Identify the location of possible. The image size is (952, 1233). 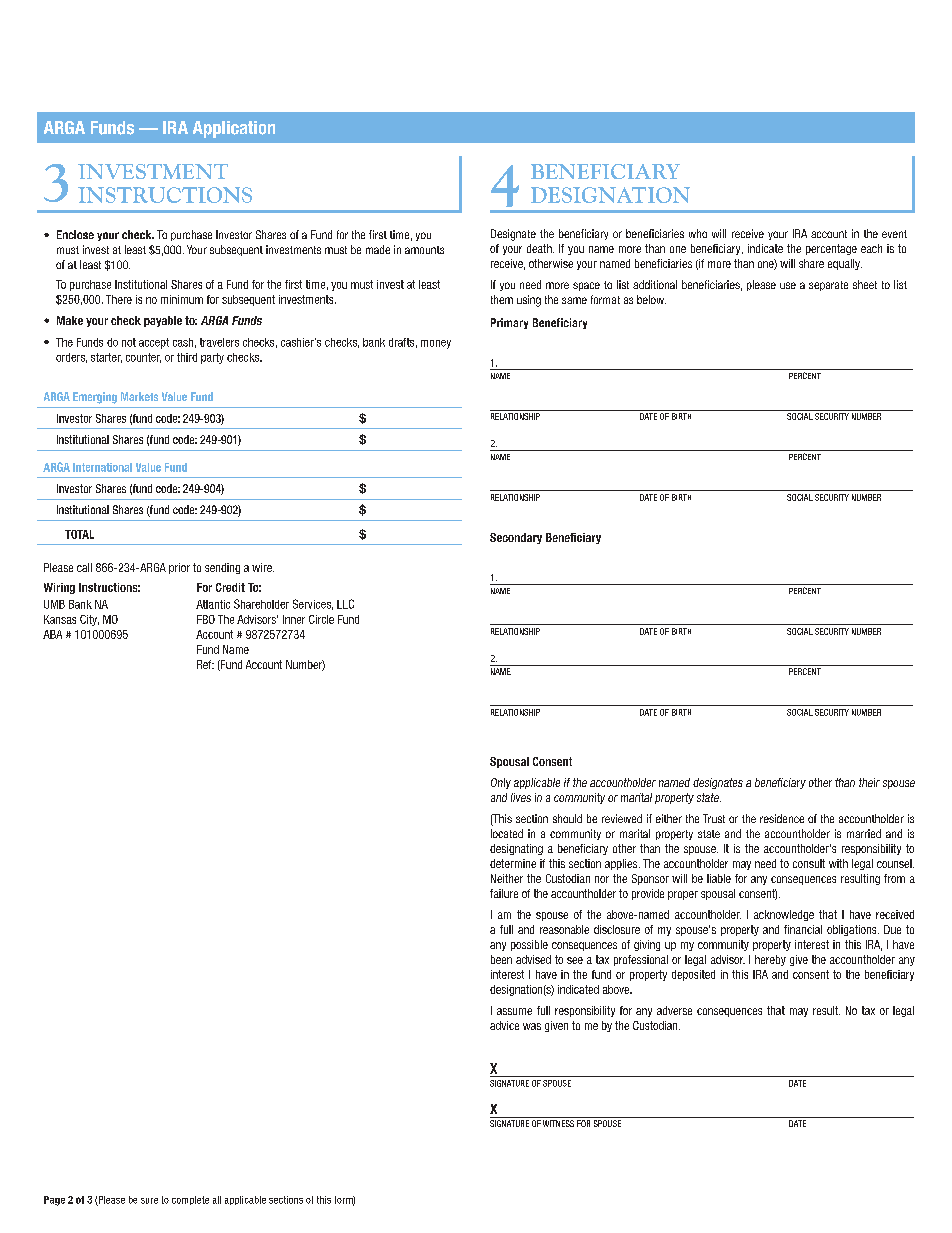
(529, 945).
